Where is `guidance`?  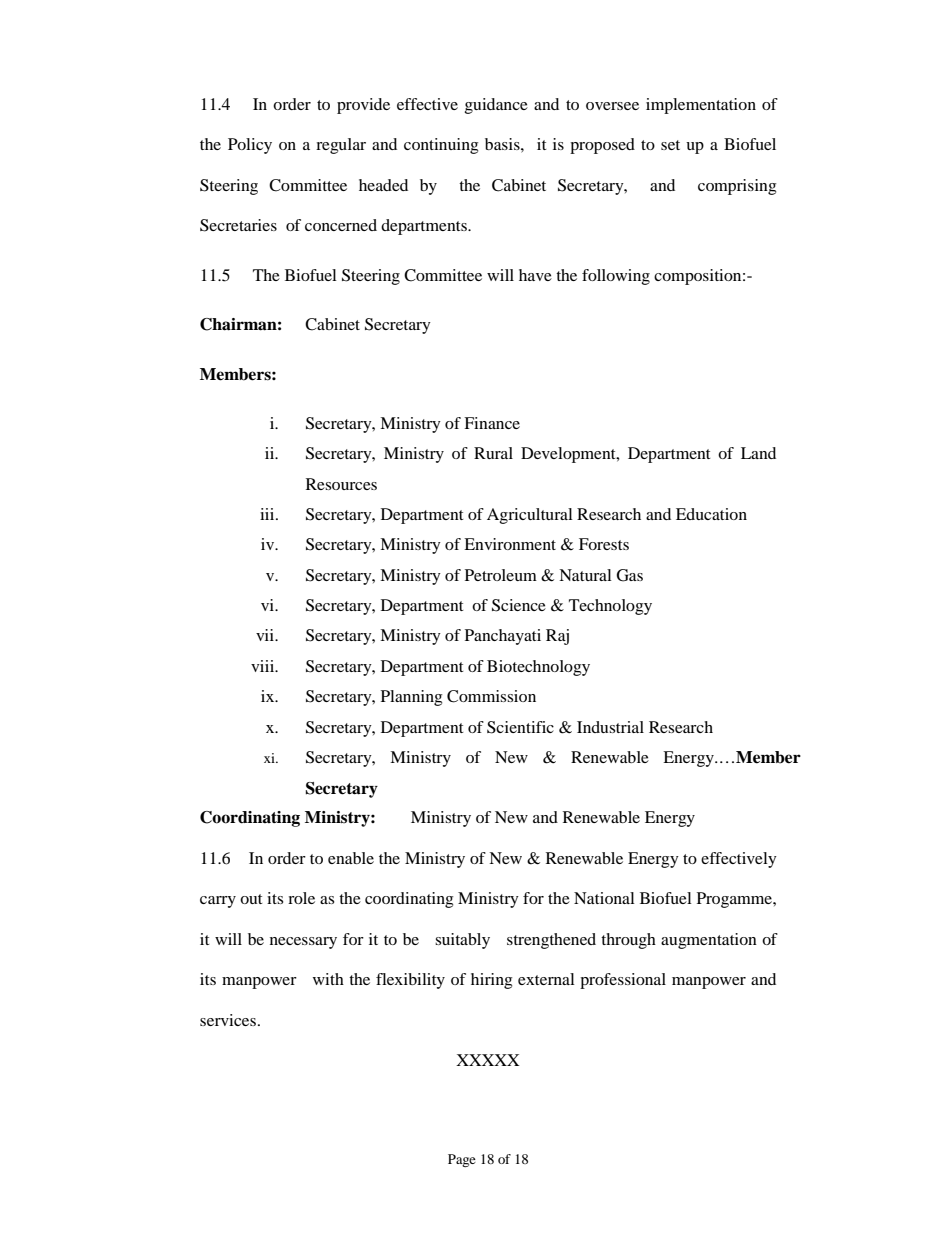
guidance is located at coordinates (496, 106).
